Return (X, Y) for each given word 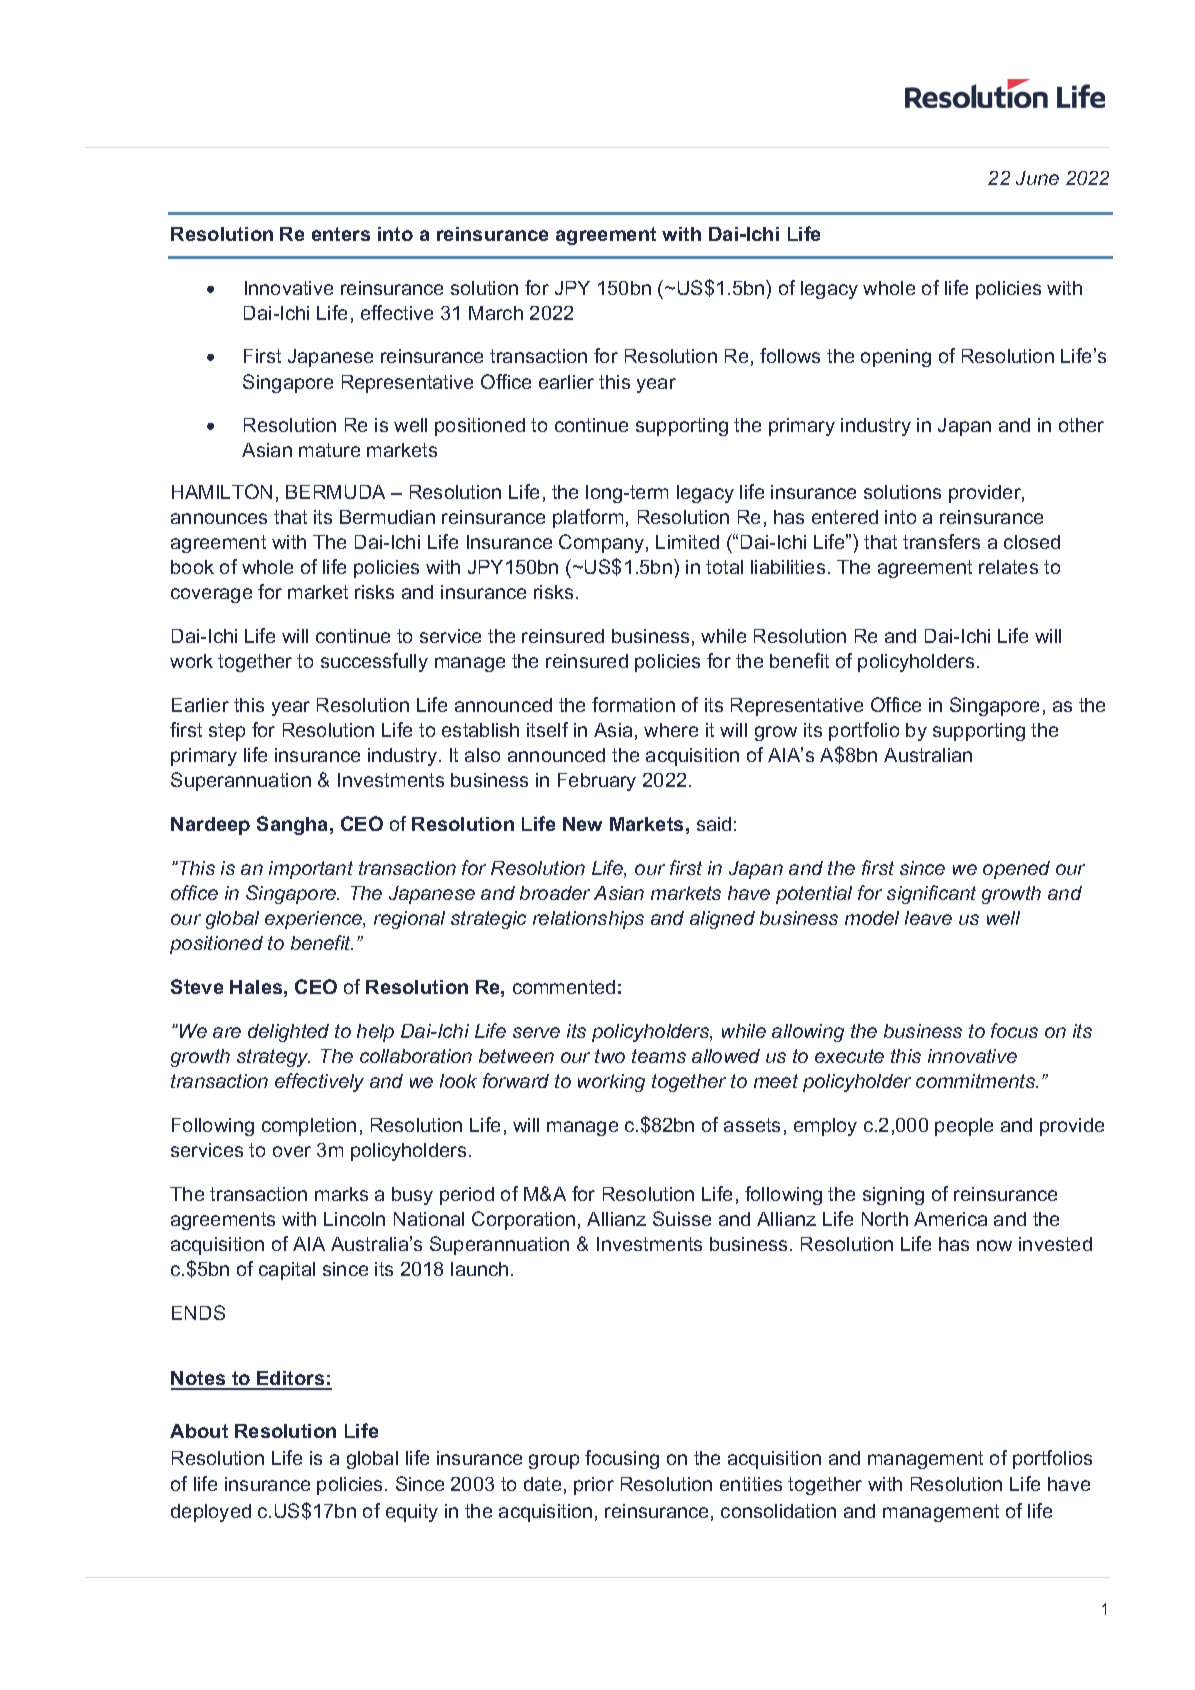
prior (594, 1486)
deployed (211, 1513)
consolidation (778, 1511)
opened (1016, 870)
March (496, 313)
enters (341, 234)
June (1037, 178)
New (582, 824)
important (311, 870)
